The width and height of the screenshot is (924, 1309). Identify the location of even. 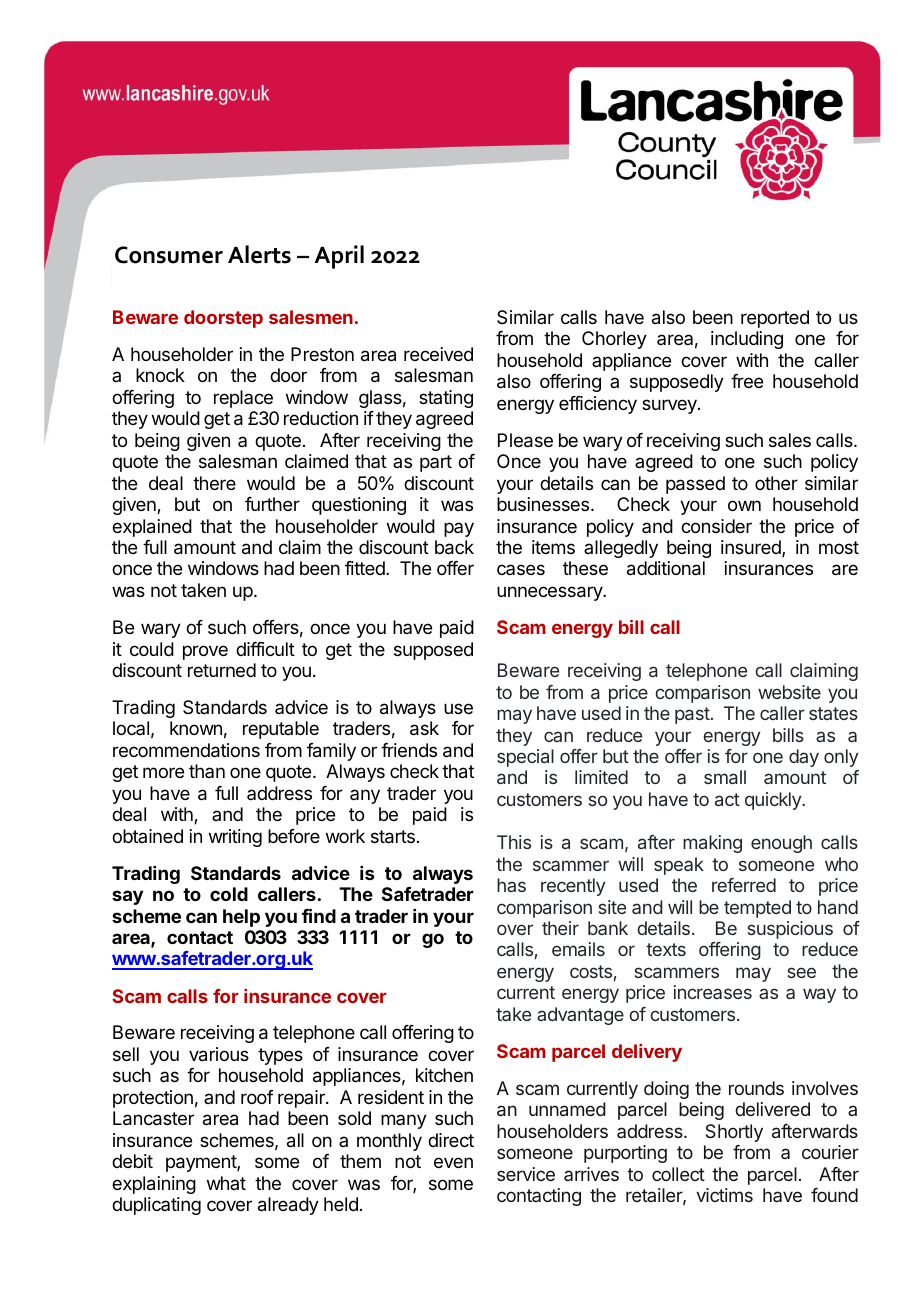
(453, 1162).
